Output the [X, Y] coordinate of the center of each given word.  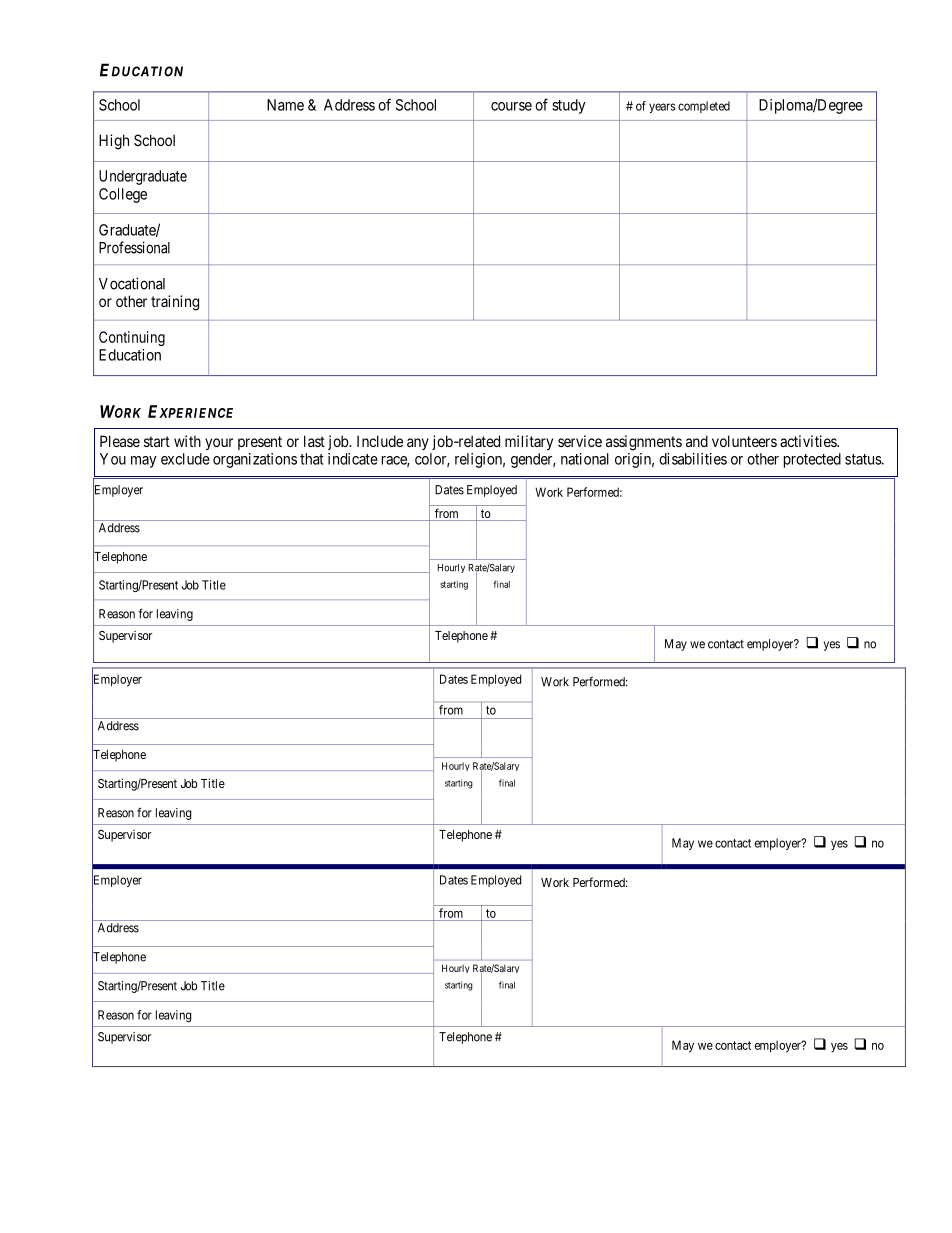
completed [704, 107]
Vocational [132, 283]
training [175, 303]
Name [285, 105]
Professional [134, 247]
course [511, 106]
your [219, 444]
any [418, 444]
